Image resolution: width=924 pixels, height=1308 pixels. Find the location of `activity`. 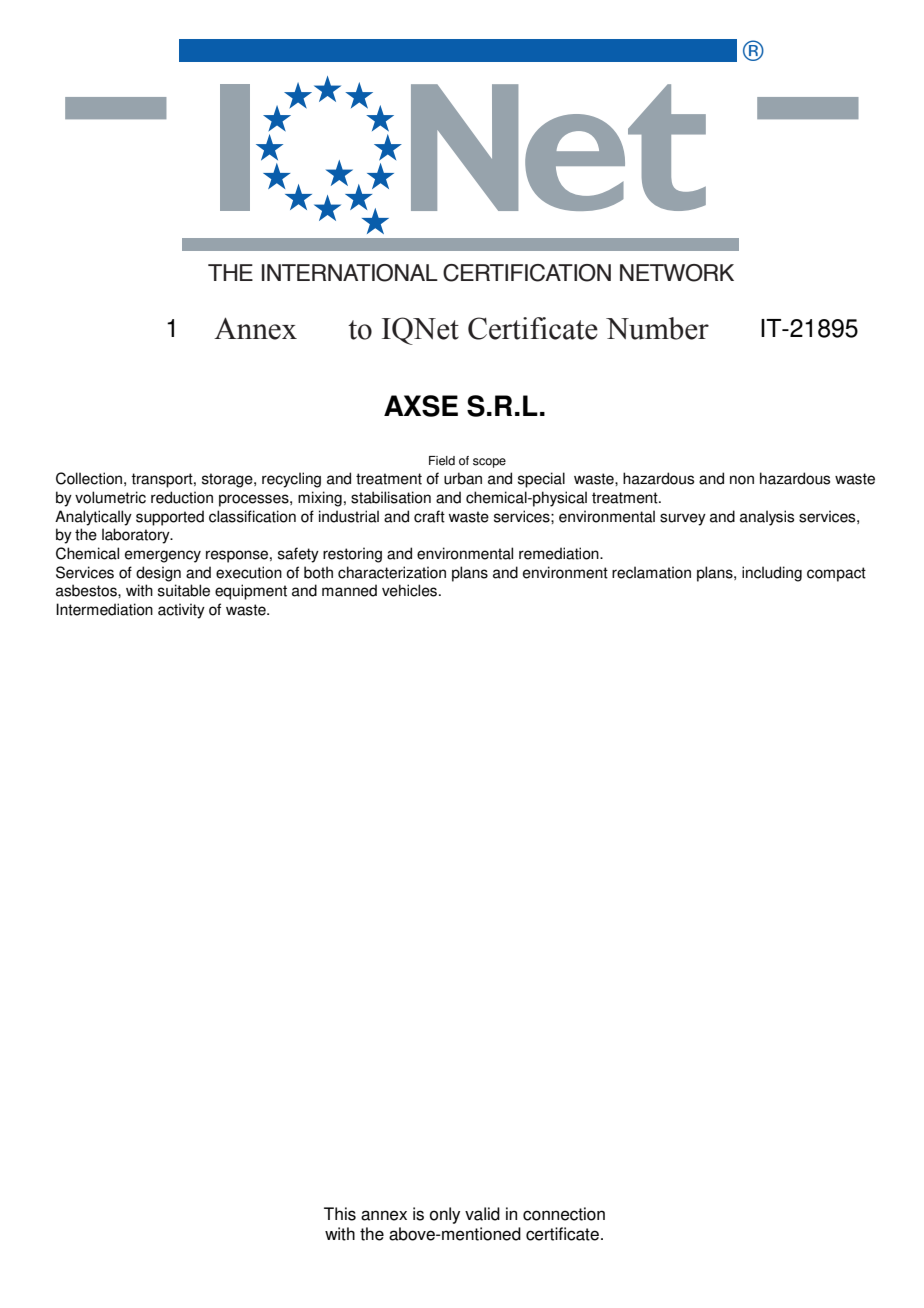

activity is located at coordinates (181, 611).
